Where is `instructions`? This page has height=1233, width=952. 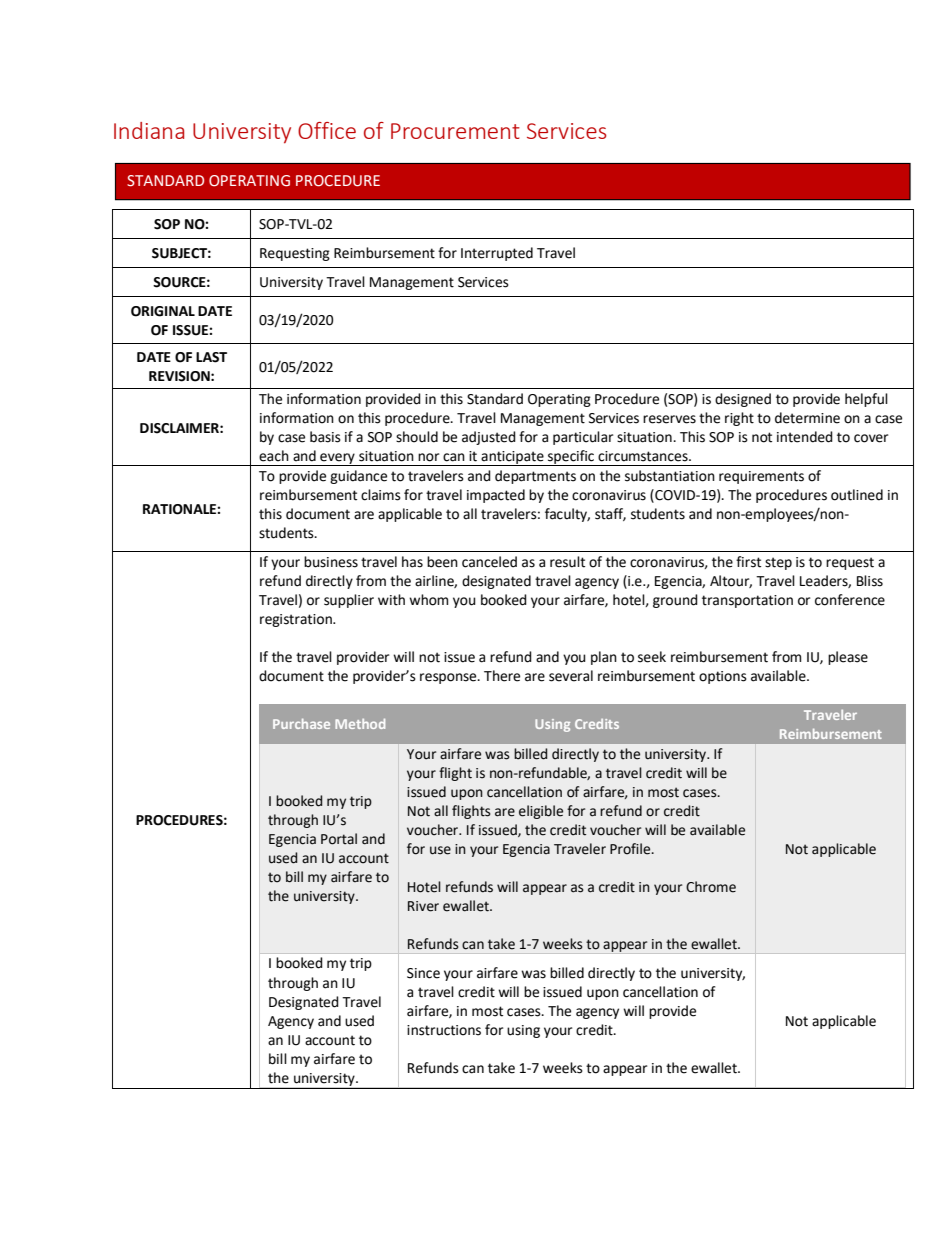
instructions is located at coordinates (444, 1030).
